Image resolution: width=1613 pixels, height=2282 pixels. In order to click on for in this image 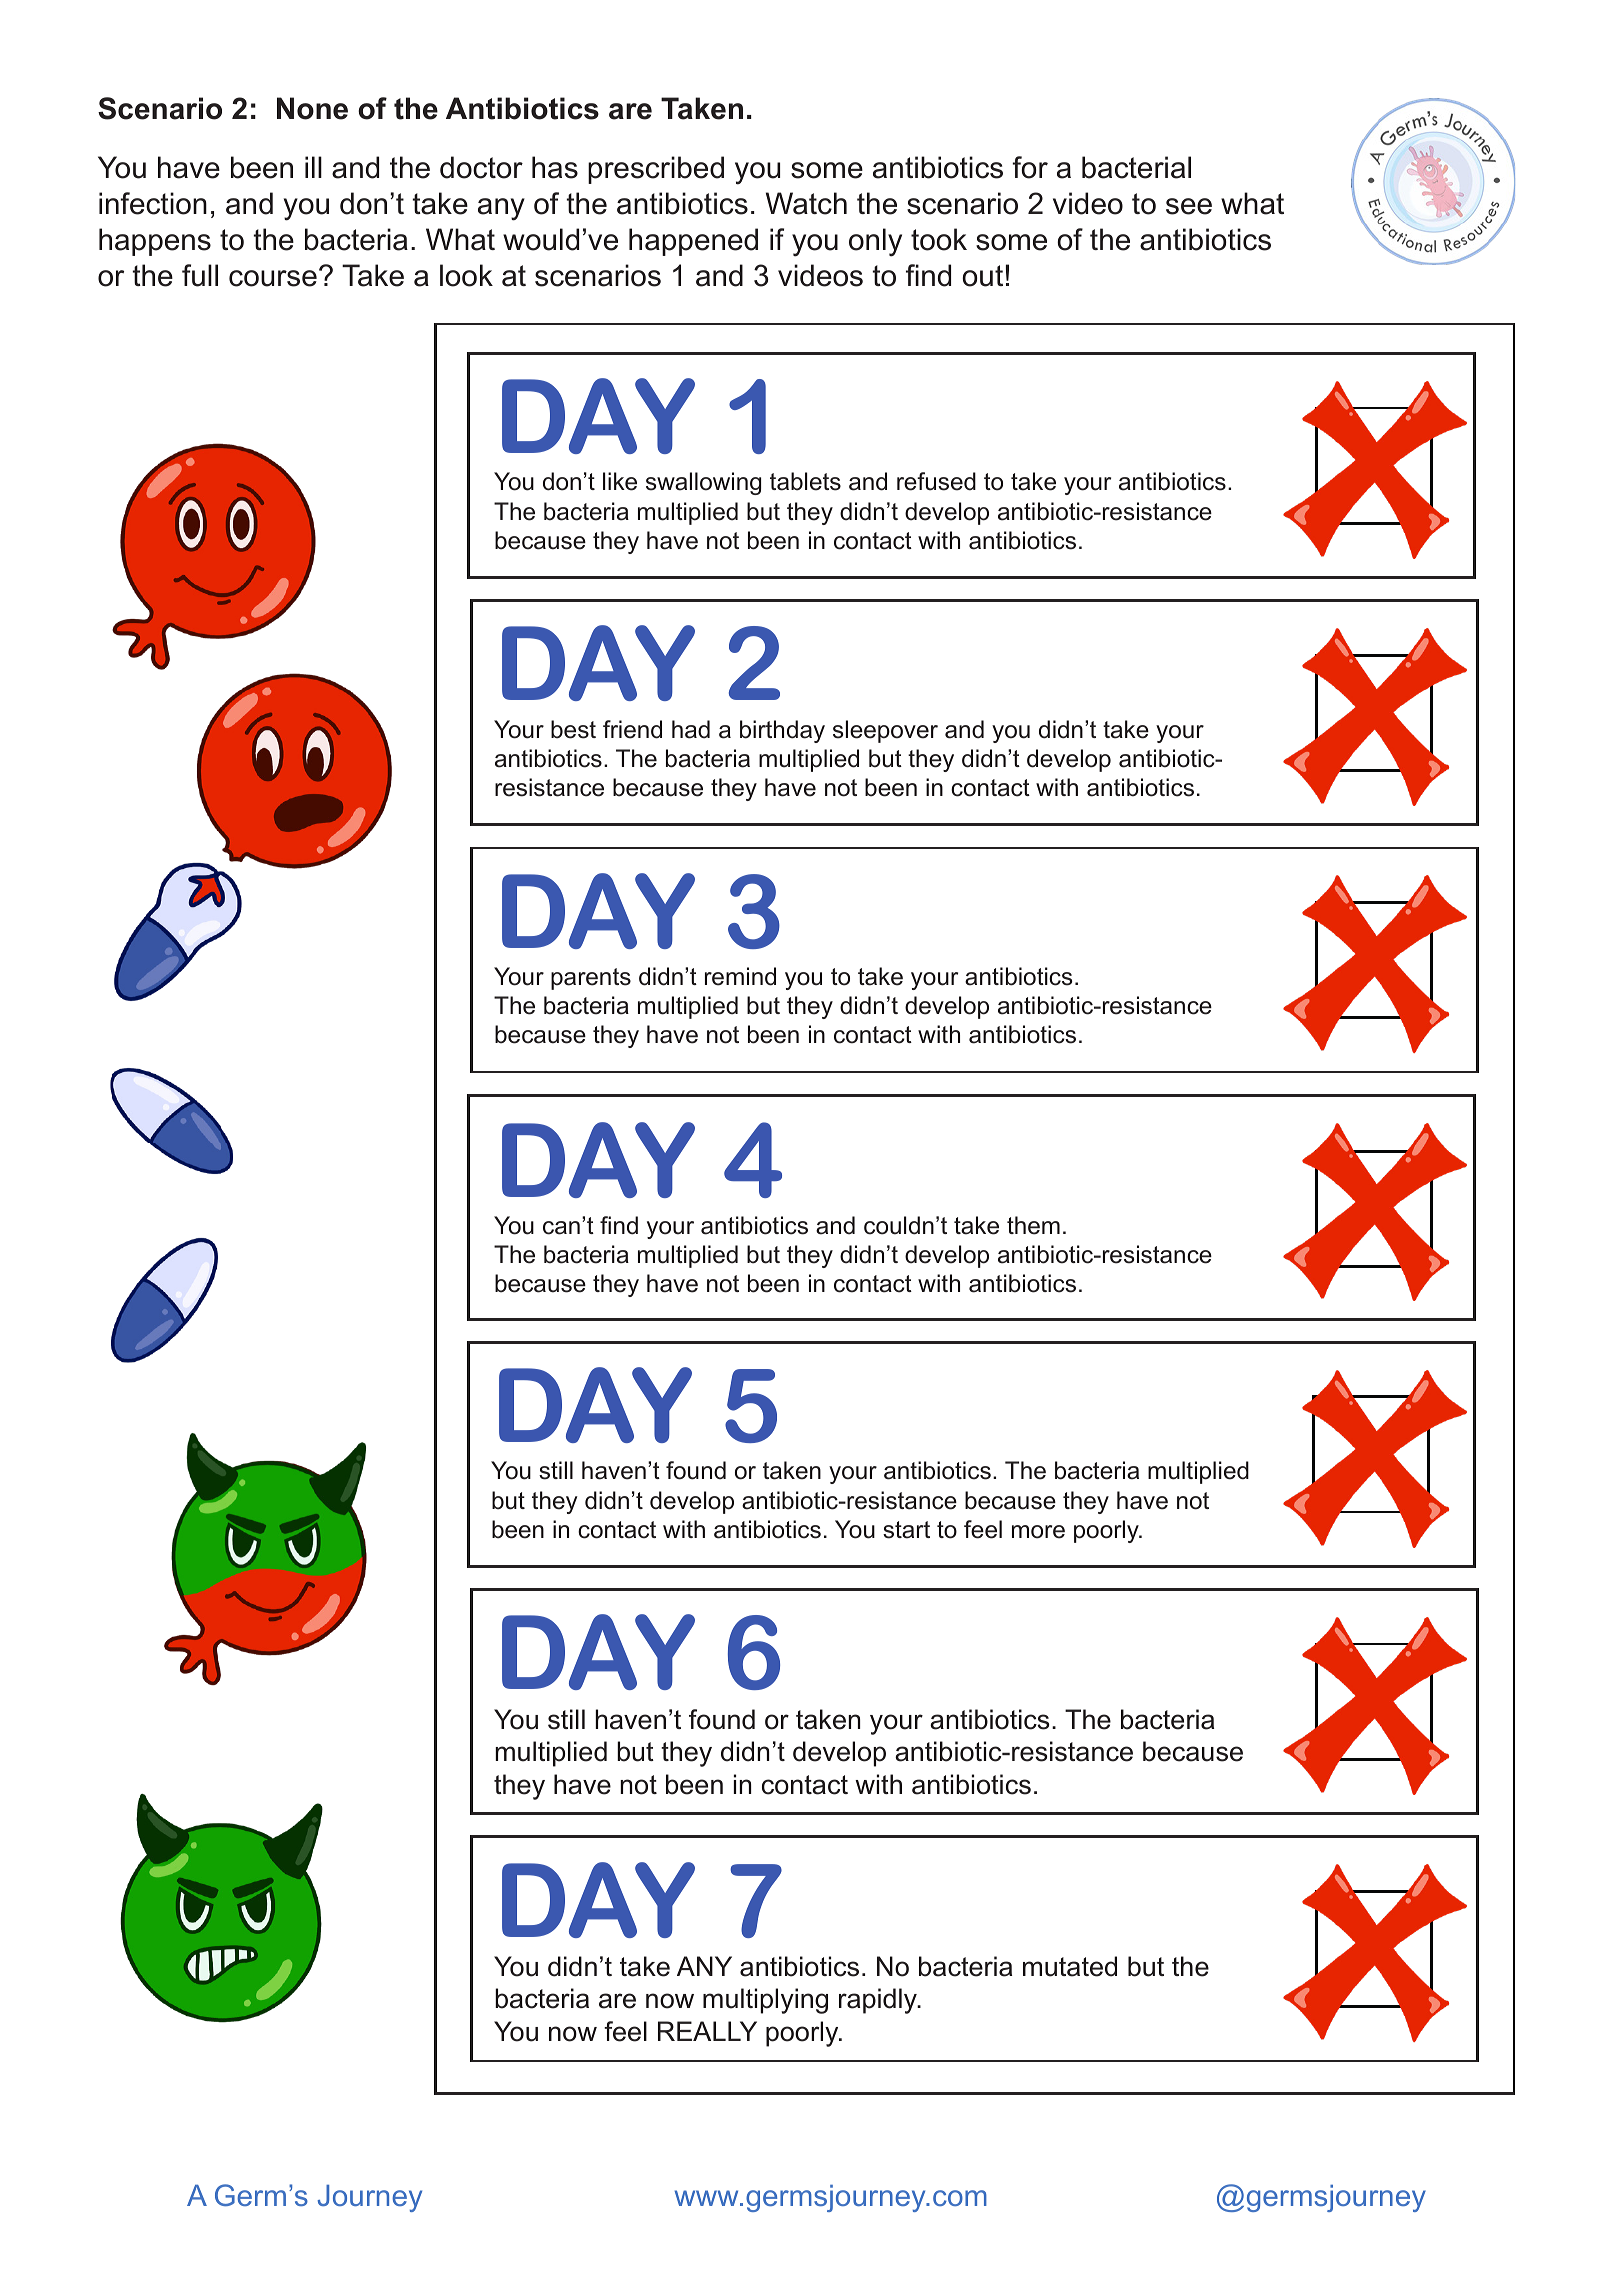, I will do `click(1030, 167)`.
